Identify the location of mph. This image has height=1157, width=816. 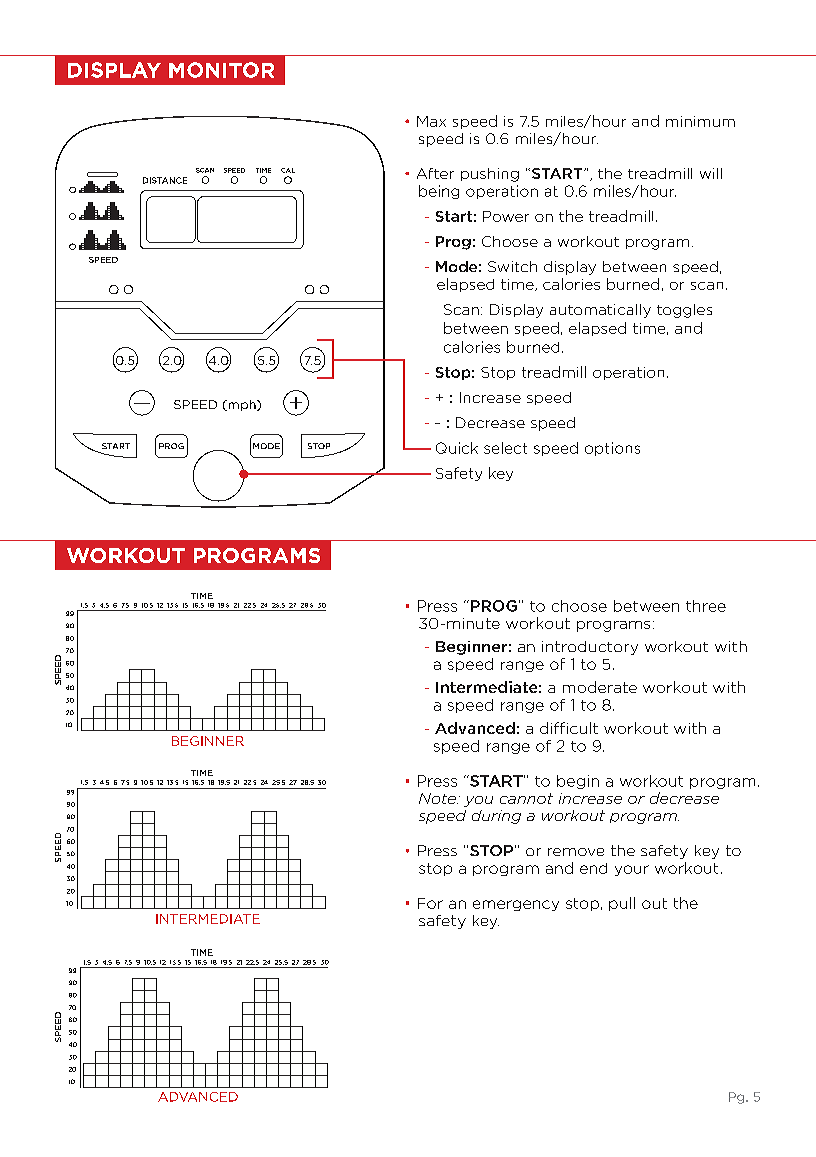
(242, 405).
